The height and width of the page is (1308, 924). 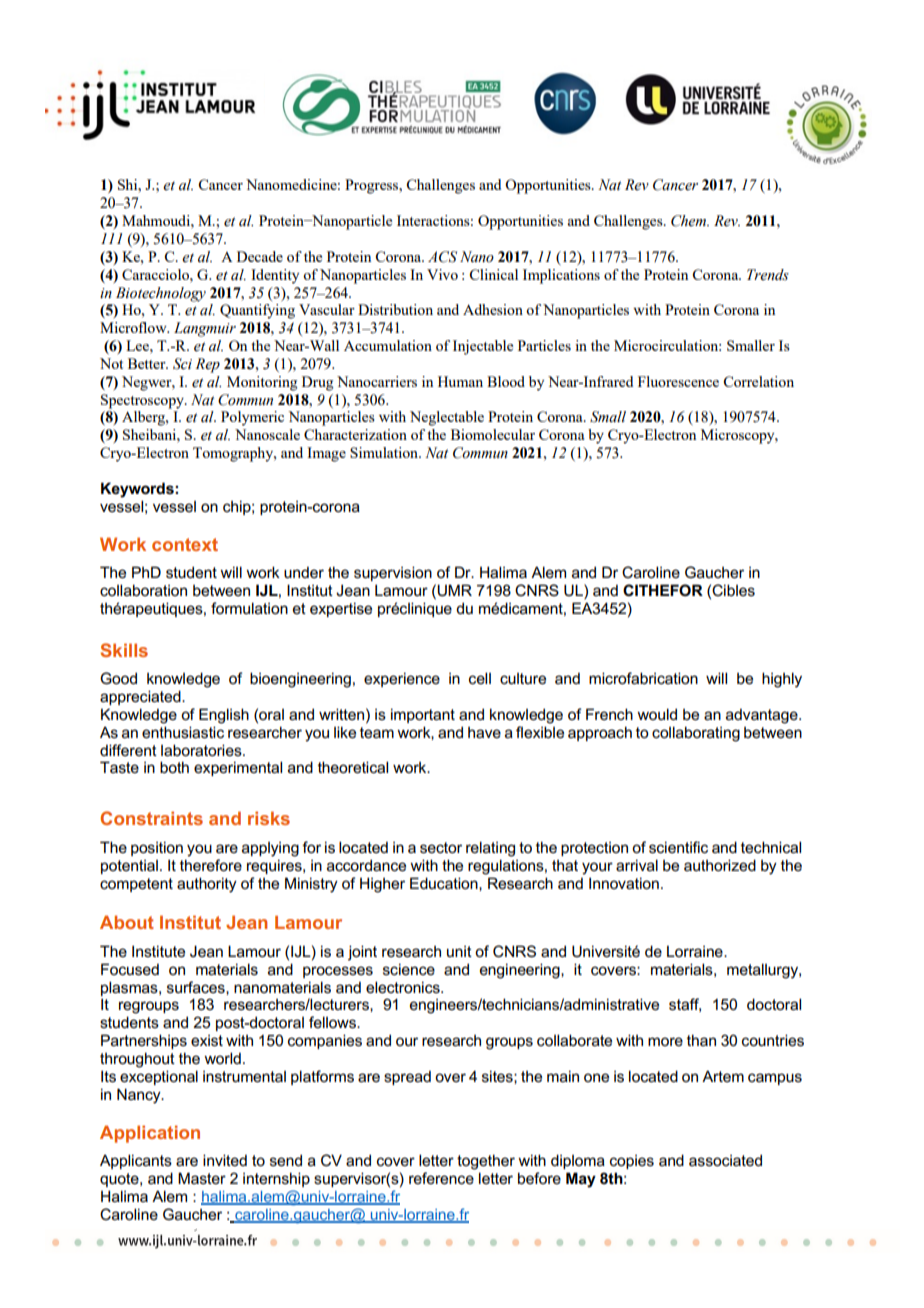 I want to click on invited, so click(x=225, y=1160).
